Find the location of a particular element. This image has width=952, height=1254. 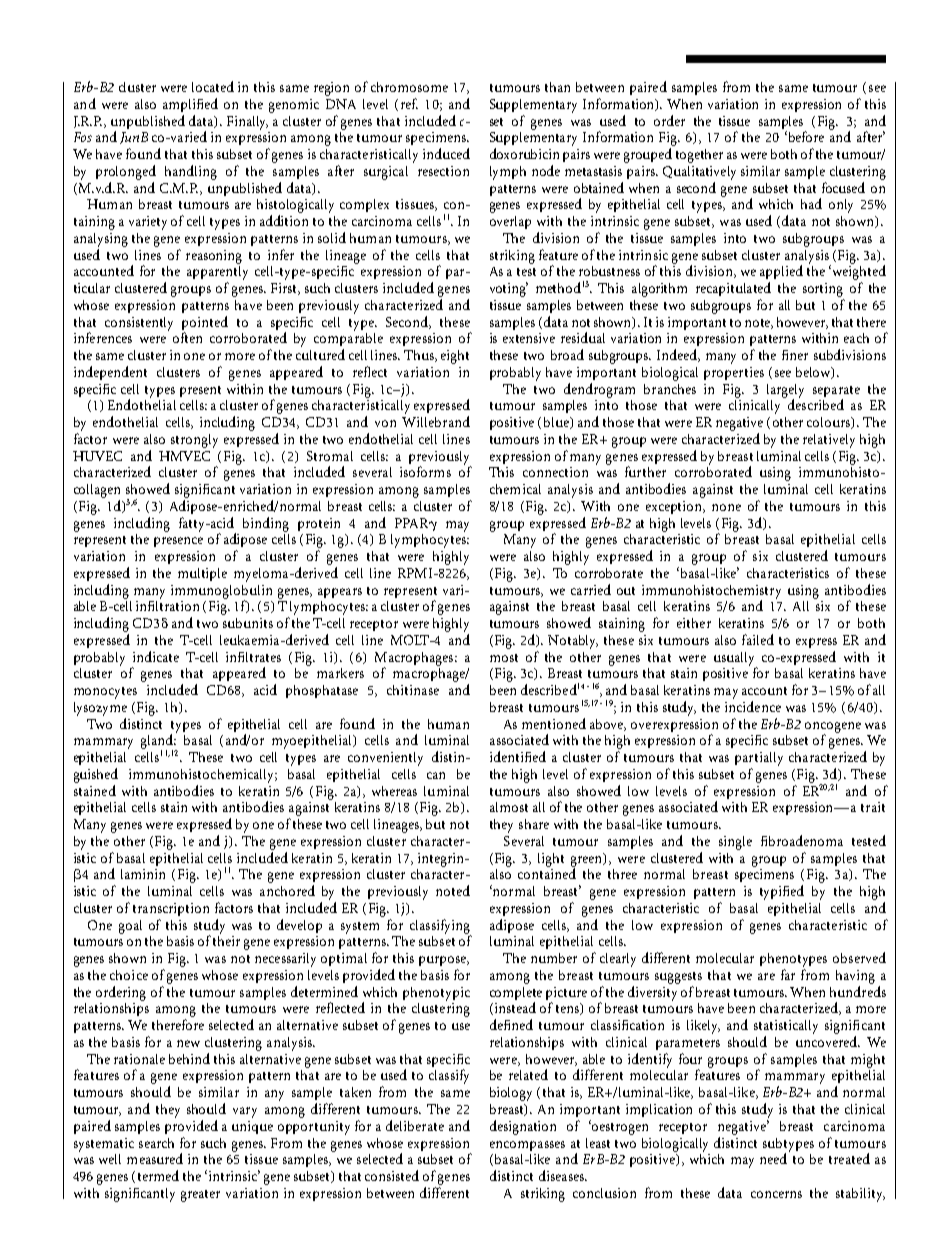

isoforms is located at coordinates (425, 471).
